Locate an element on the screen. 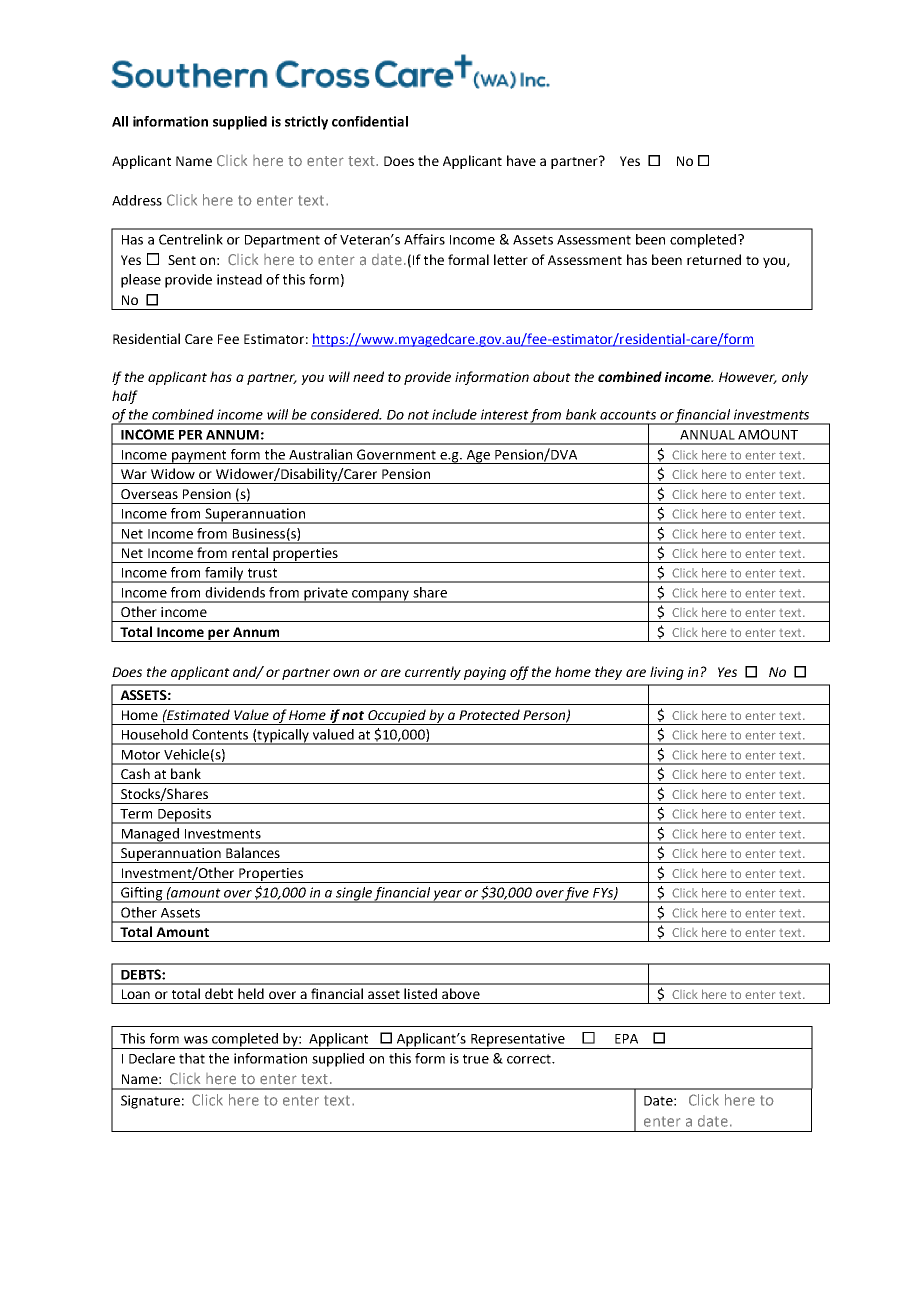  living is located at coordinates (667, 673).
